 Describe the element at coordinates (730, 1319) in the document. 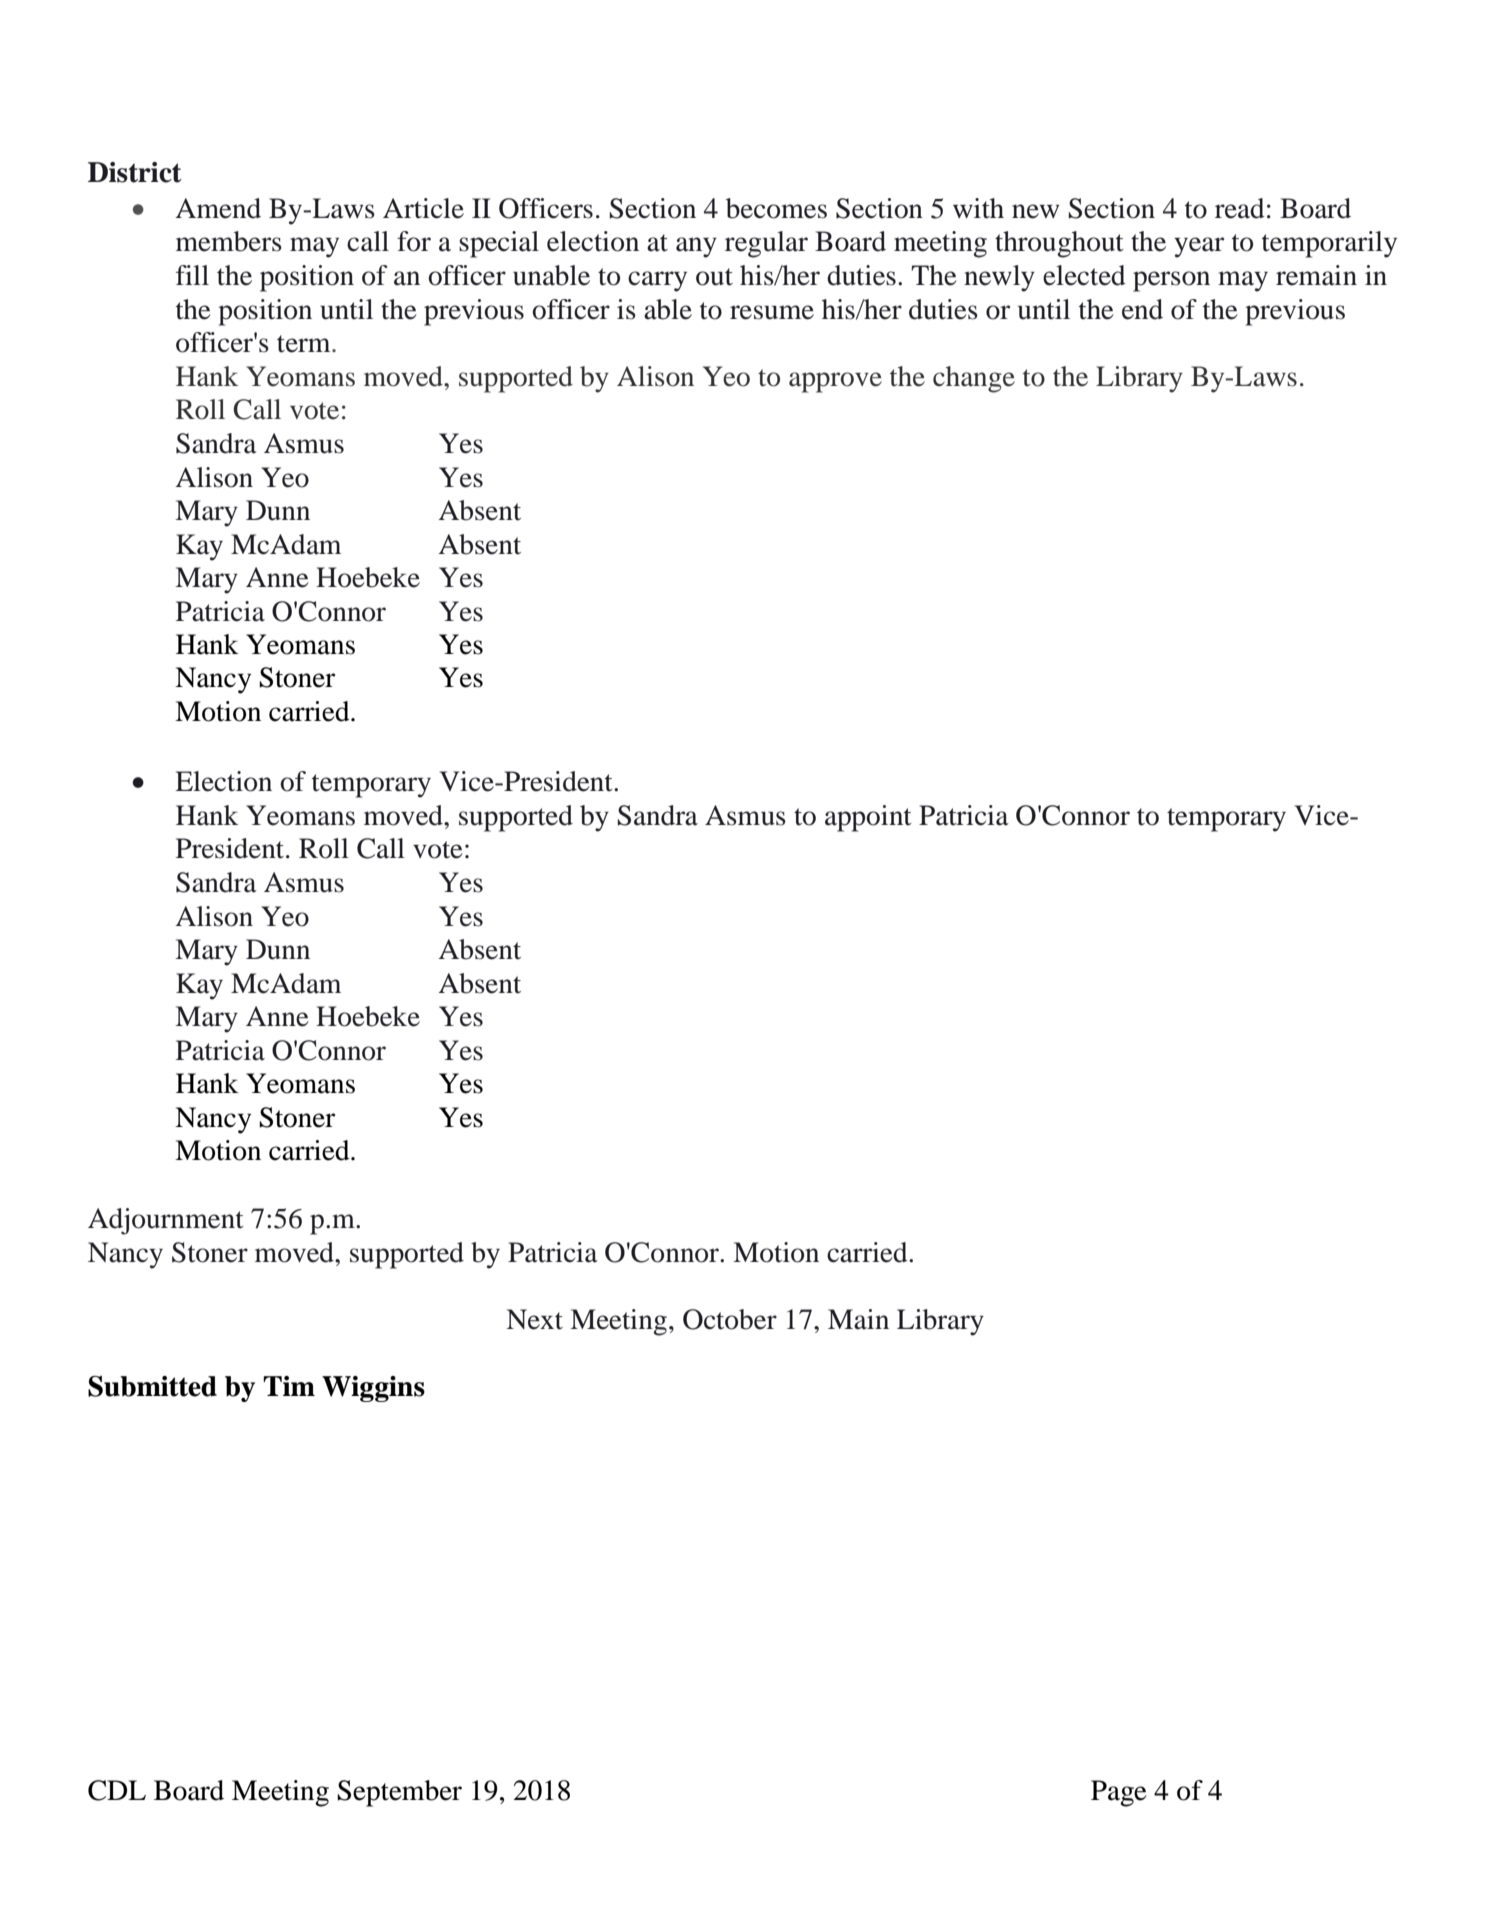

I see `October` at that location.
